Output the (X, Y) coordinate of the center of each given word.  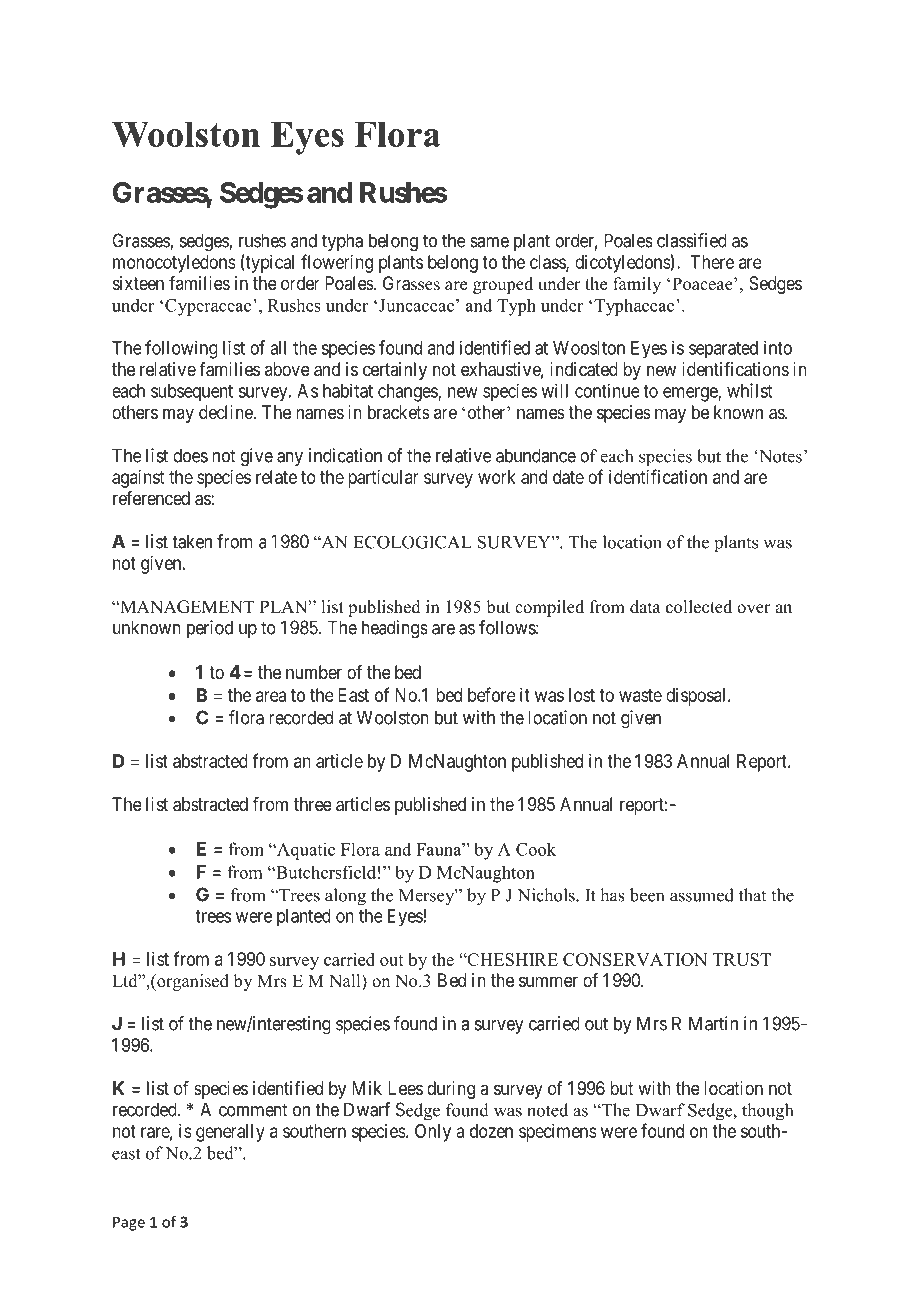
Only (433, 1133)
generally (230, 1133)
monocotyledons (174, 264)
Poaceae (703, 284)
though (767, 1112)
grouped (503, 285)
